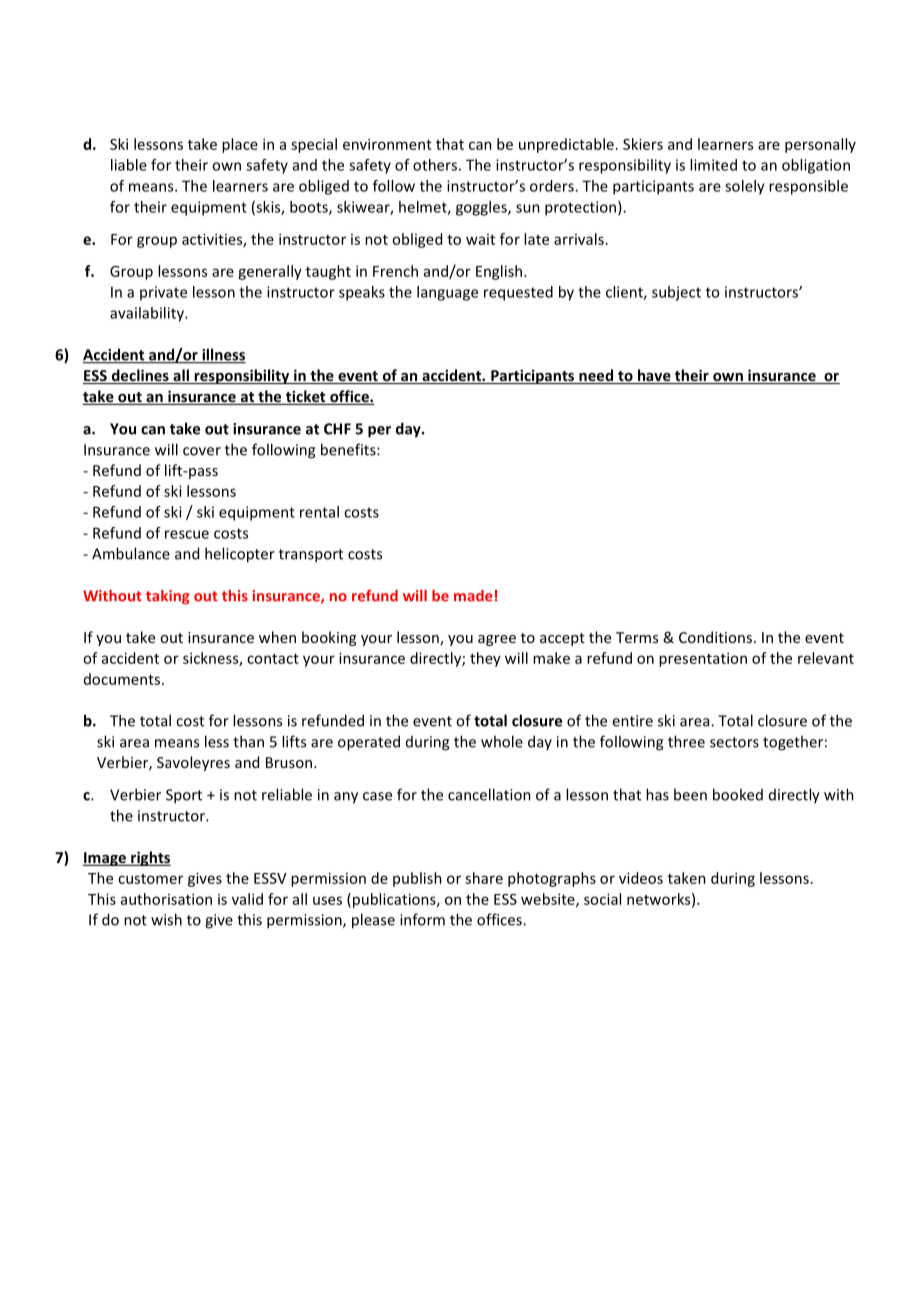 The height and width of the document is (1308, 924). I want to click on whole, so click(502, 741).
